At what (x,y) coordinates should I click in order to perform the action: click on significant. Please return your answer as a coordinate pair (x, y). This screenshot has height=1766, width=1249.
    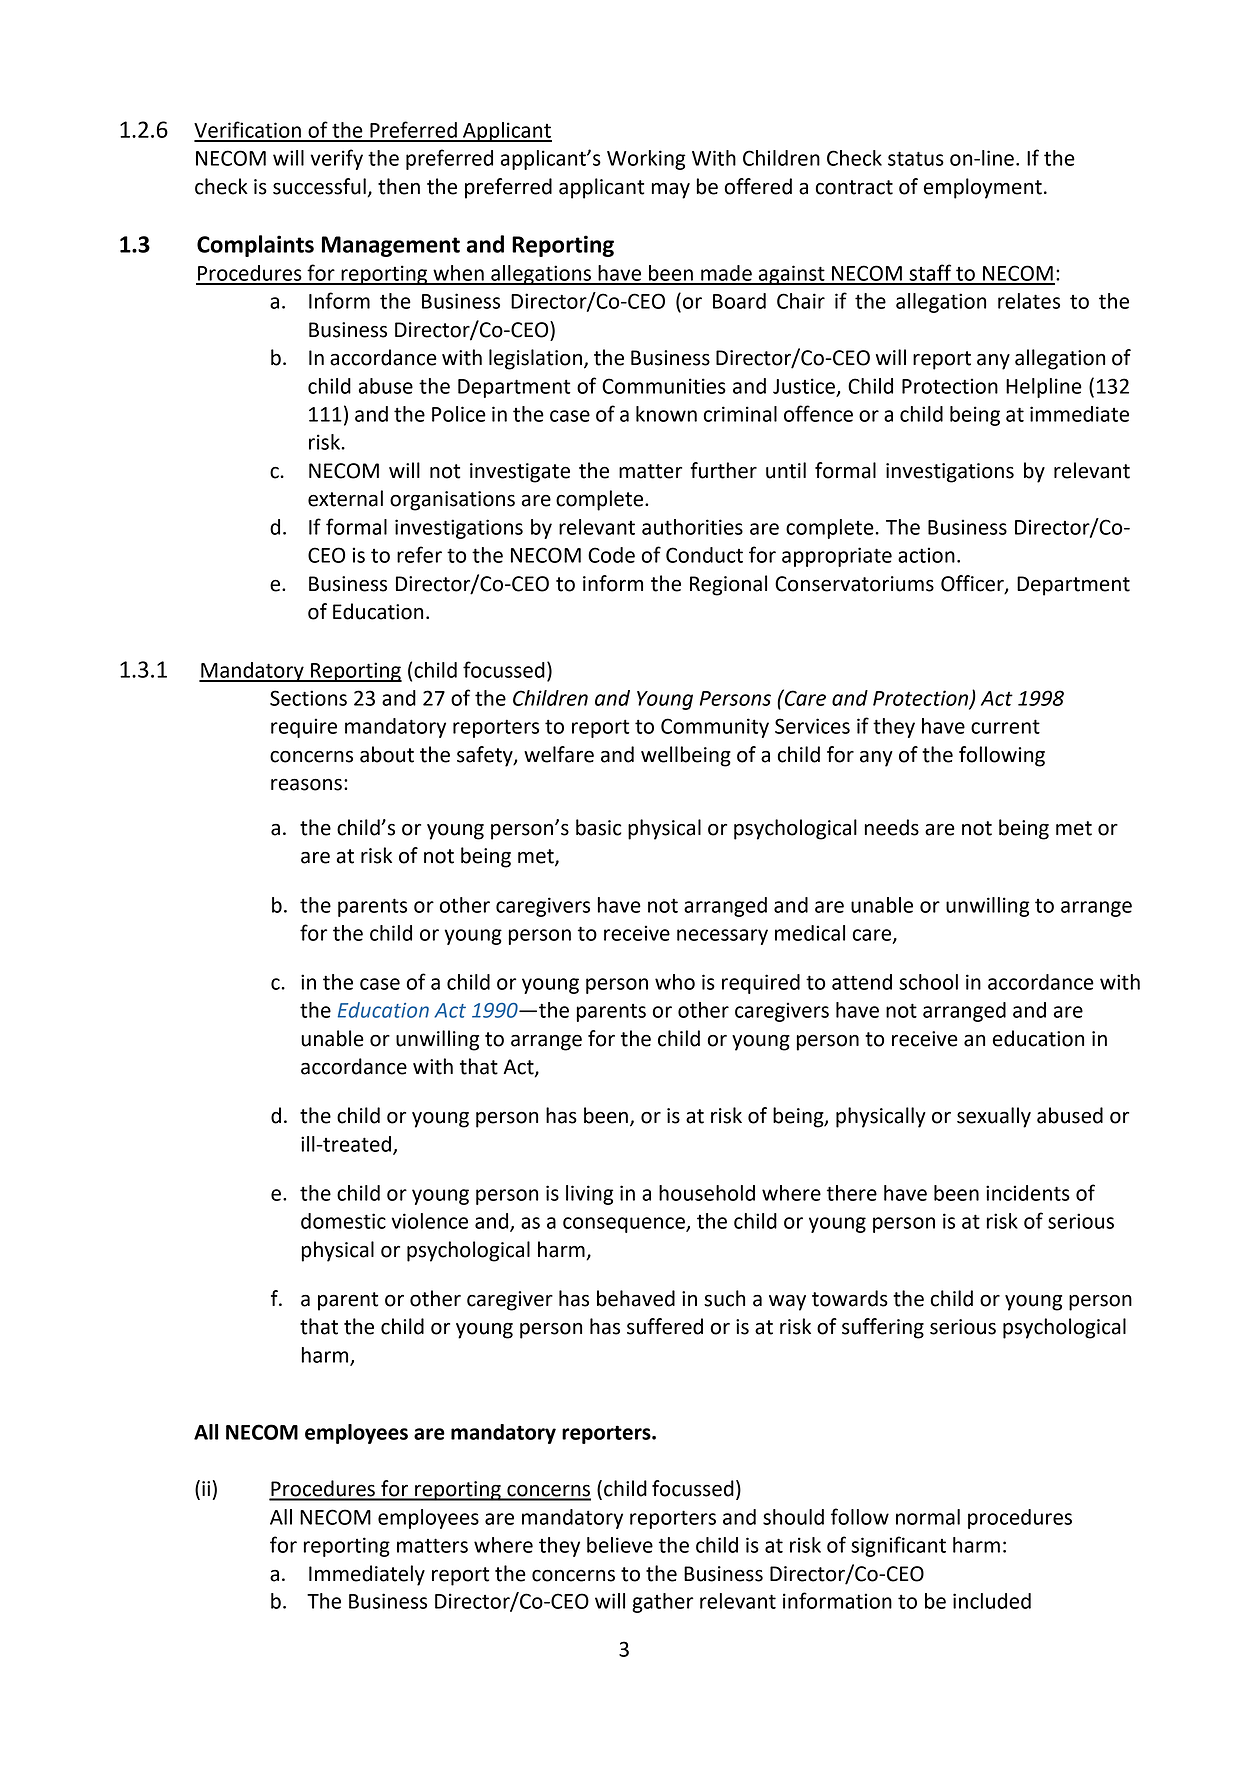
    Looking at the image, I should click on (898, 1546).
